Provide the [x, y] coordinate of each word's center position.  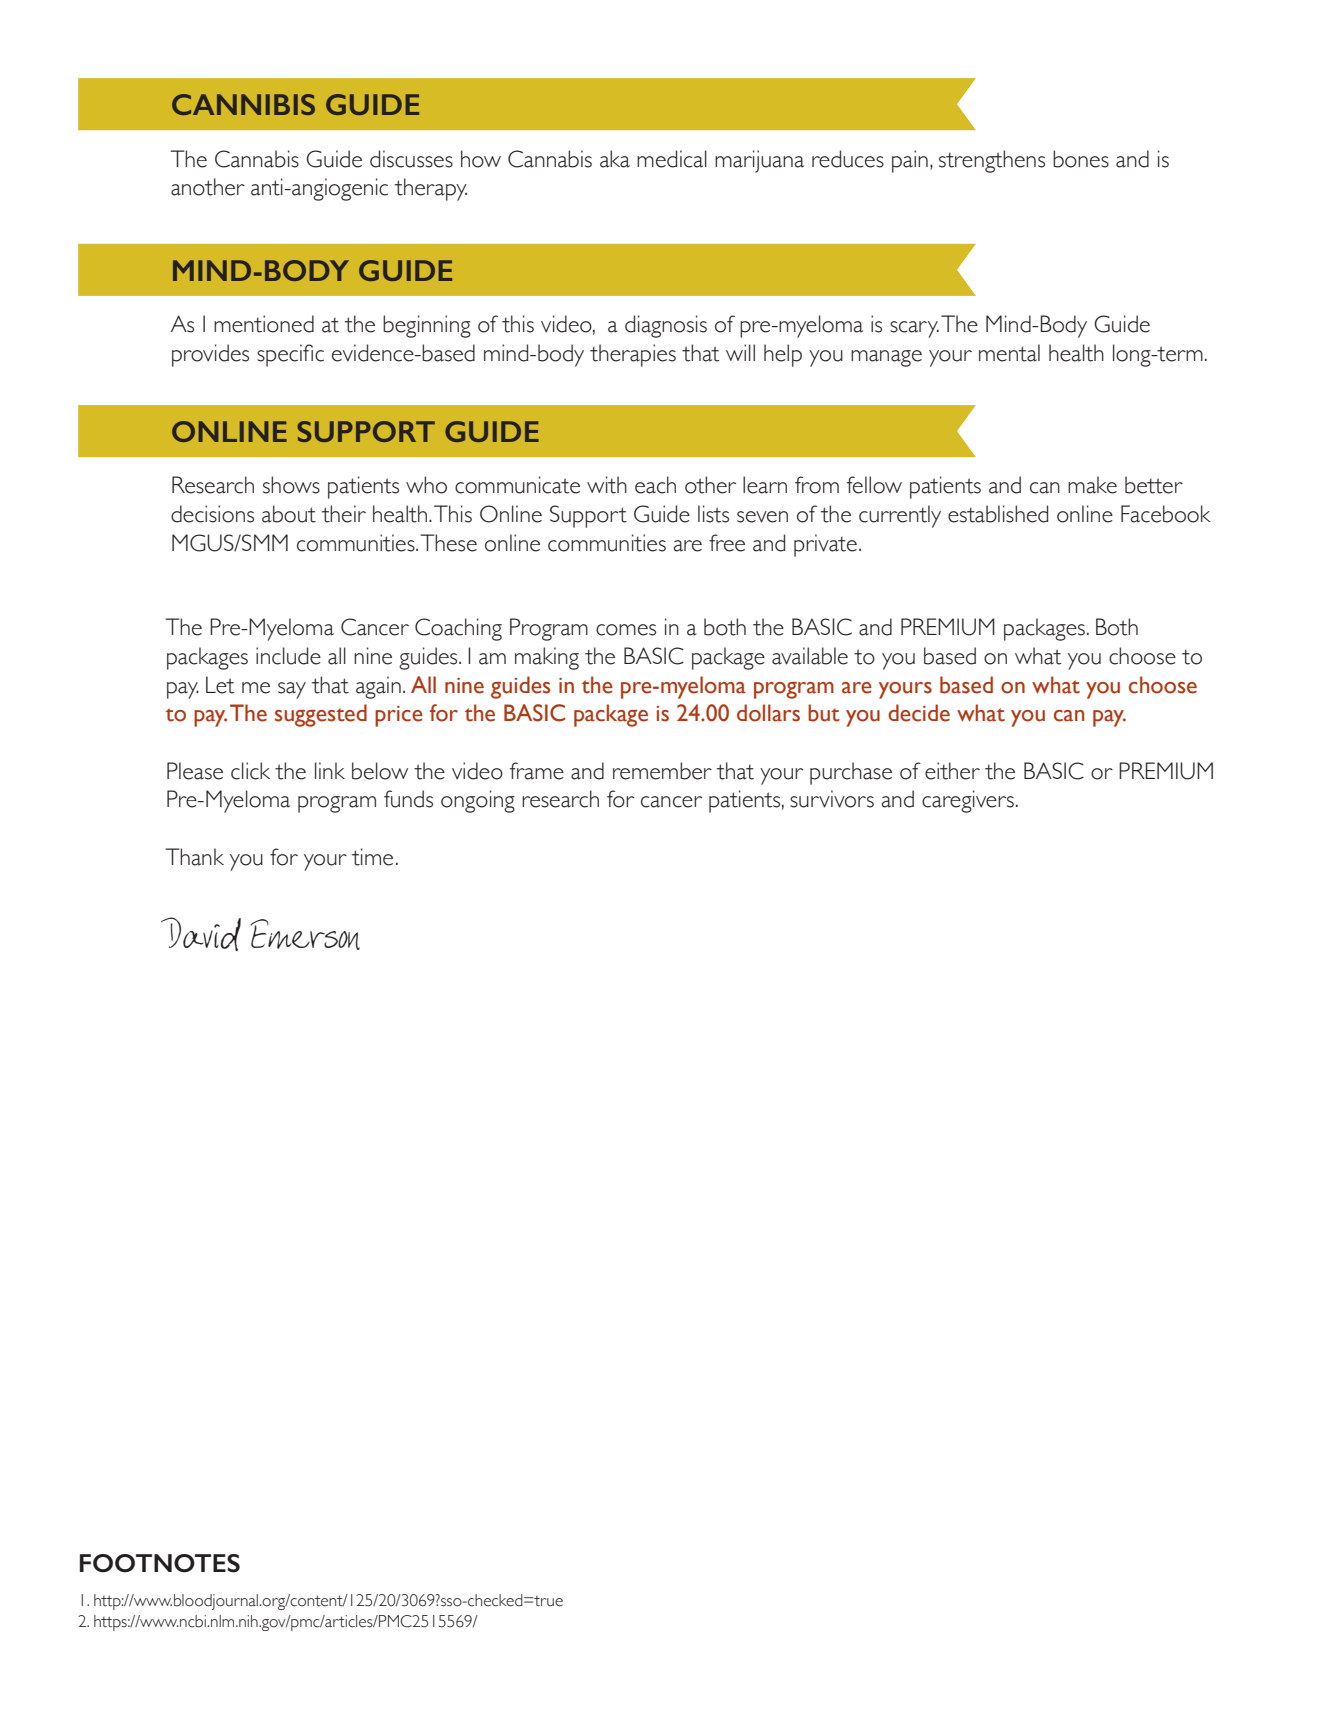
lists [713, 514]
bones [1081, 159]
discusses [411, 159]
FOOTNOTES [160, 1563]
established [998, 514]
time [372, 857]
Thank [194, 857]
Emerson [305, 934]
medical [672, 159]
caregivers [968, 801]
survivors [832, 799]
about [289, 514]
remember [662, 771]
